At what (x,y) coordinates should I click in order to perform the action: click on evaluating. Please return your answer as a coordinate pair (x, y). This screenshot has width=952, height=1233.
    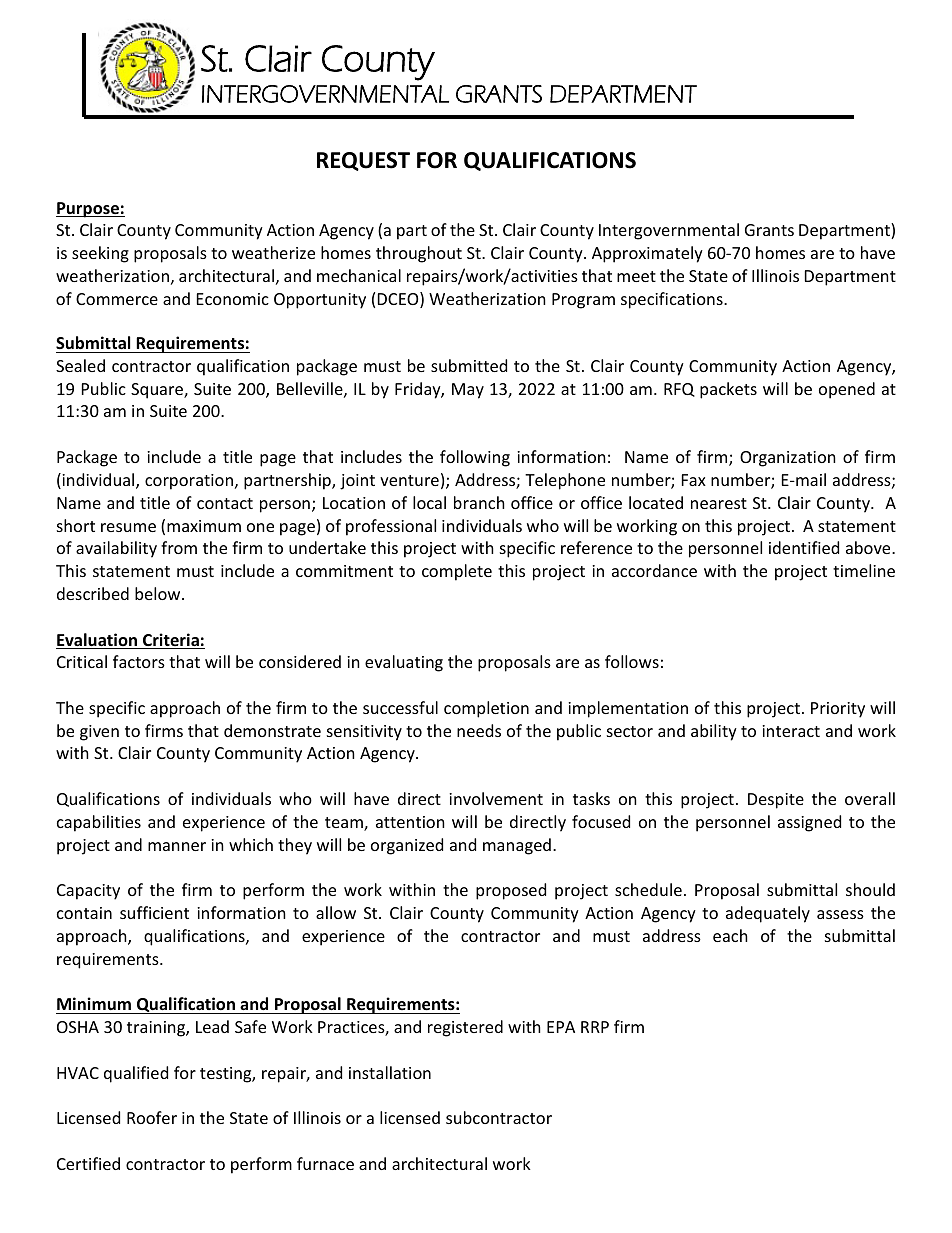
    Looking at the image, I should click on (404, 663).
